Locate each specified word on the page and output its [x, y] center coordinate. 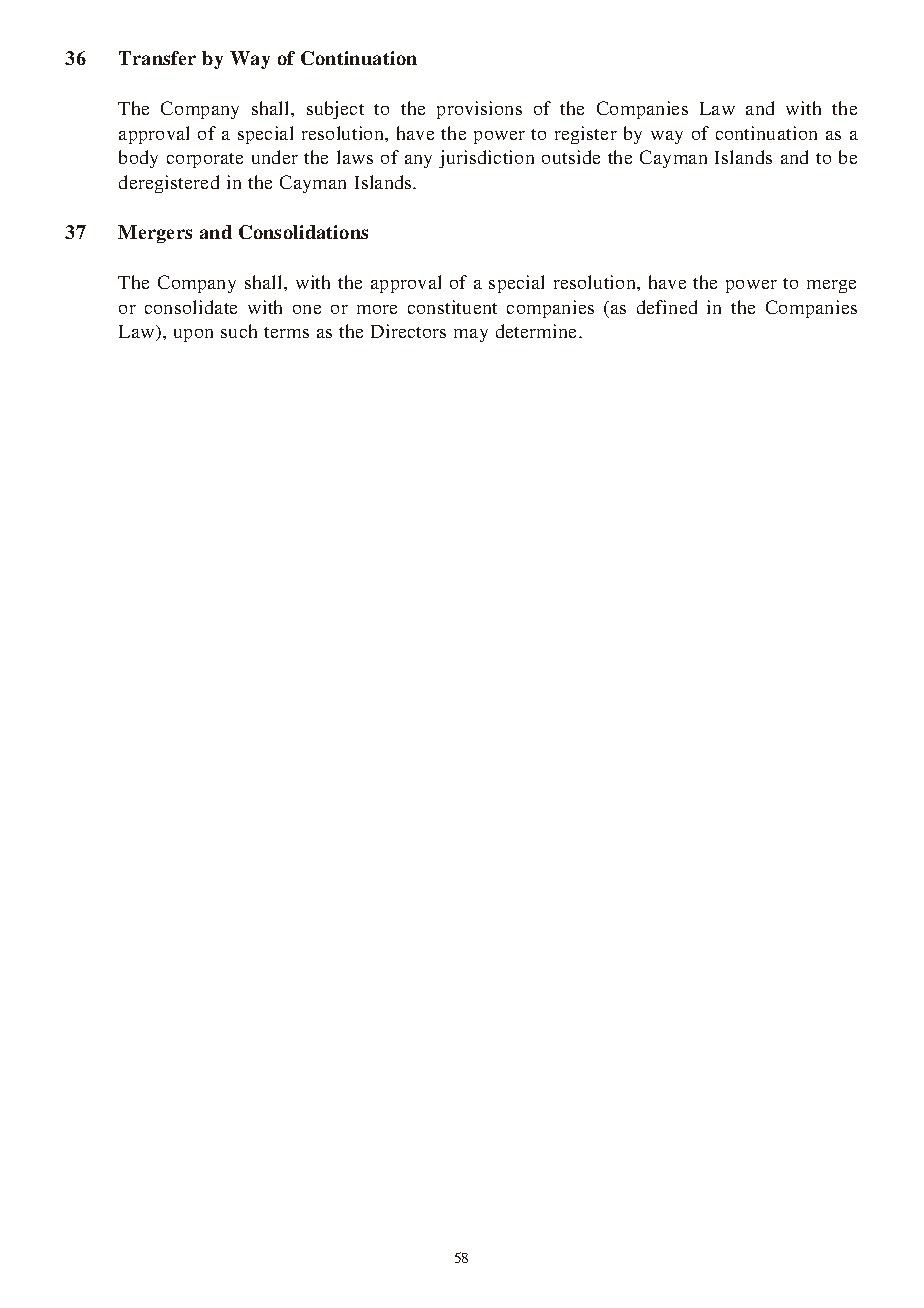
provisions [479, 110]
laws [355, 157]
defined [667, 307]
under [275, 157]
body [138, 159]
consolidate [191, 307]
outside [571, 157]
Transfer [157, 58]
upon [193, 335]
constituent [452, 307]
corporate [205, 160]
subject [335, 110]
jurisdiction [486, 159]
